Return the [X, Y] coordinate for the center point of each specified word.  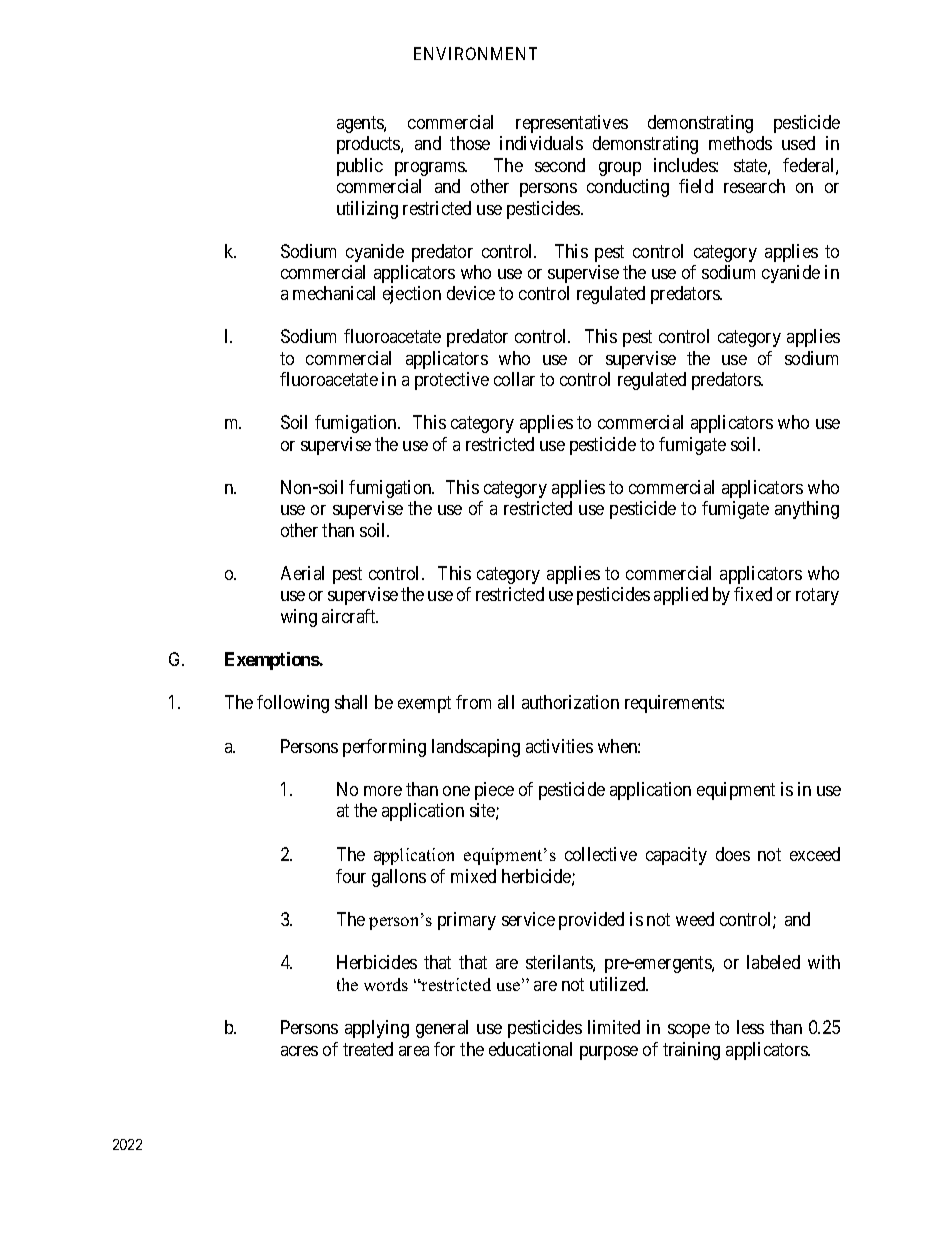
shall [351, 702]
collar [514, 379]
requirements [674, 704]
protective [452, 381]
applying [377, 1029]
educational [530, 1049]
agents [361, 124]
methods [740, 143]
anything [807, 510]
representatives [572, 124]
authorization [570, 702]
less [750, 1027]
